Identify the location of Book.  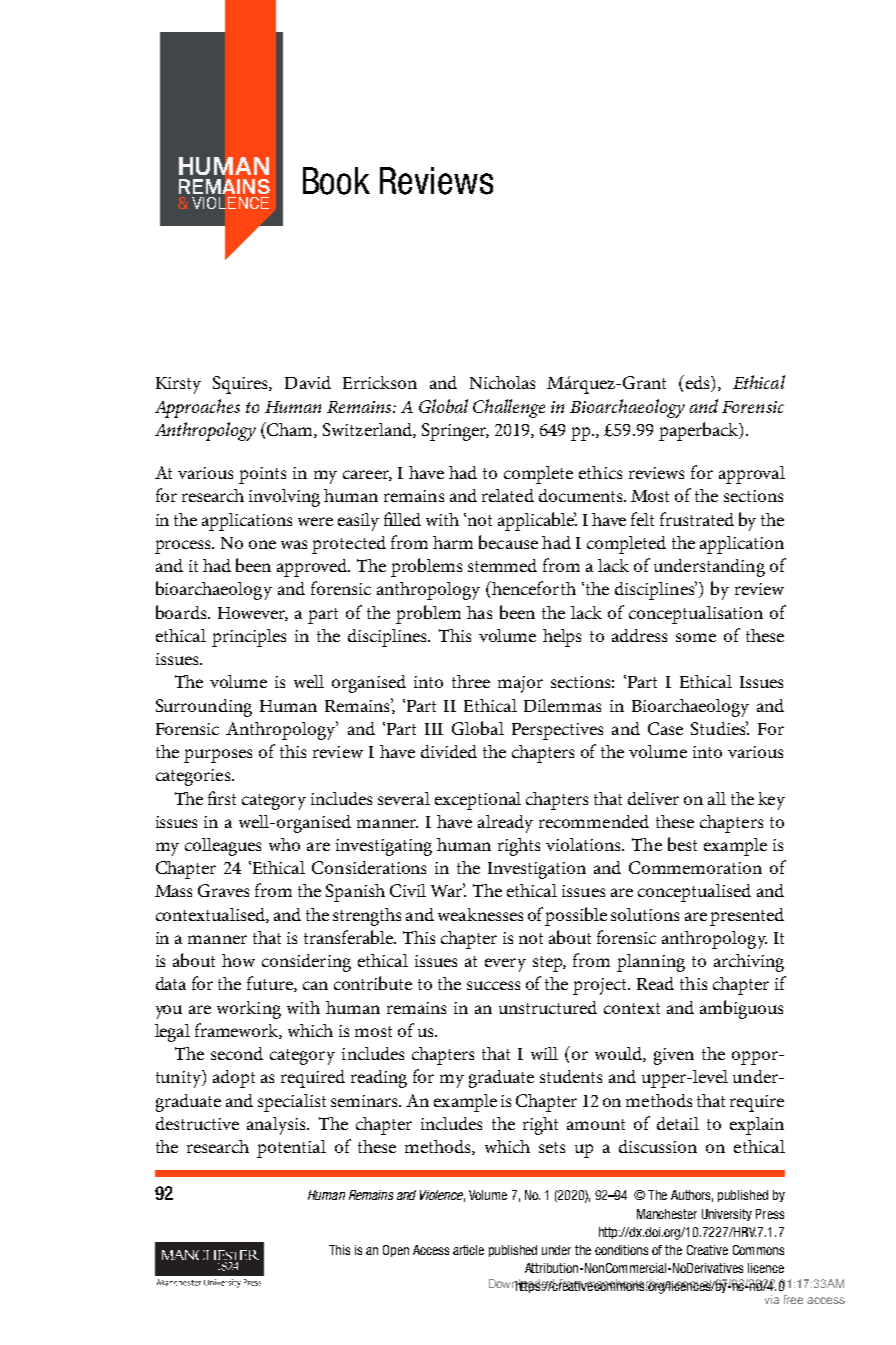
(336, 181).
